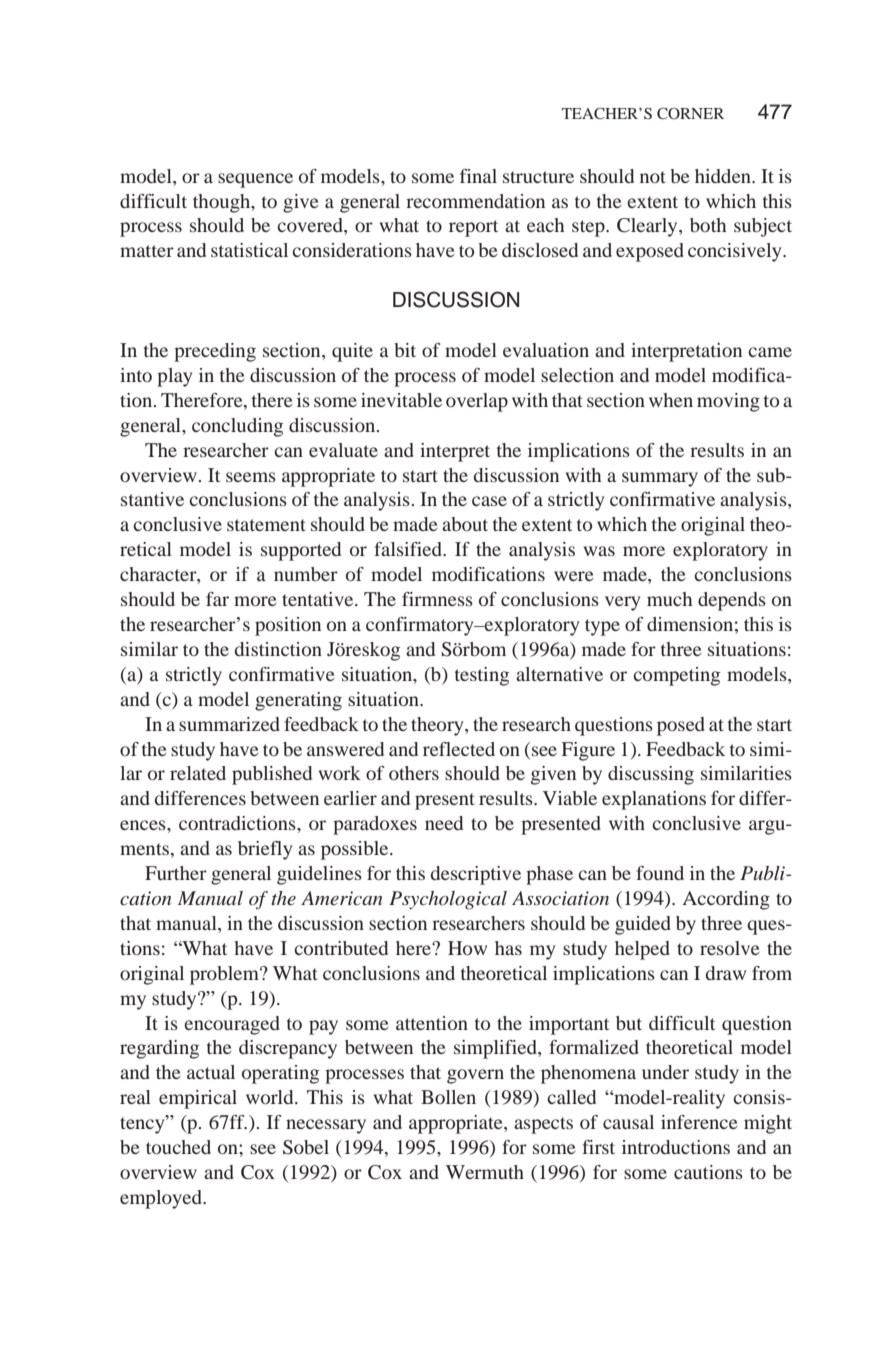 This document has width=896, height=1345. I want to click on CORNER, so click(690, 114).
